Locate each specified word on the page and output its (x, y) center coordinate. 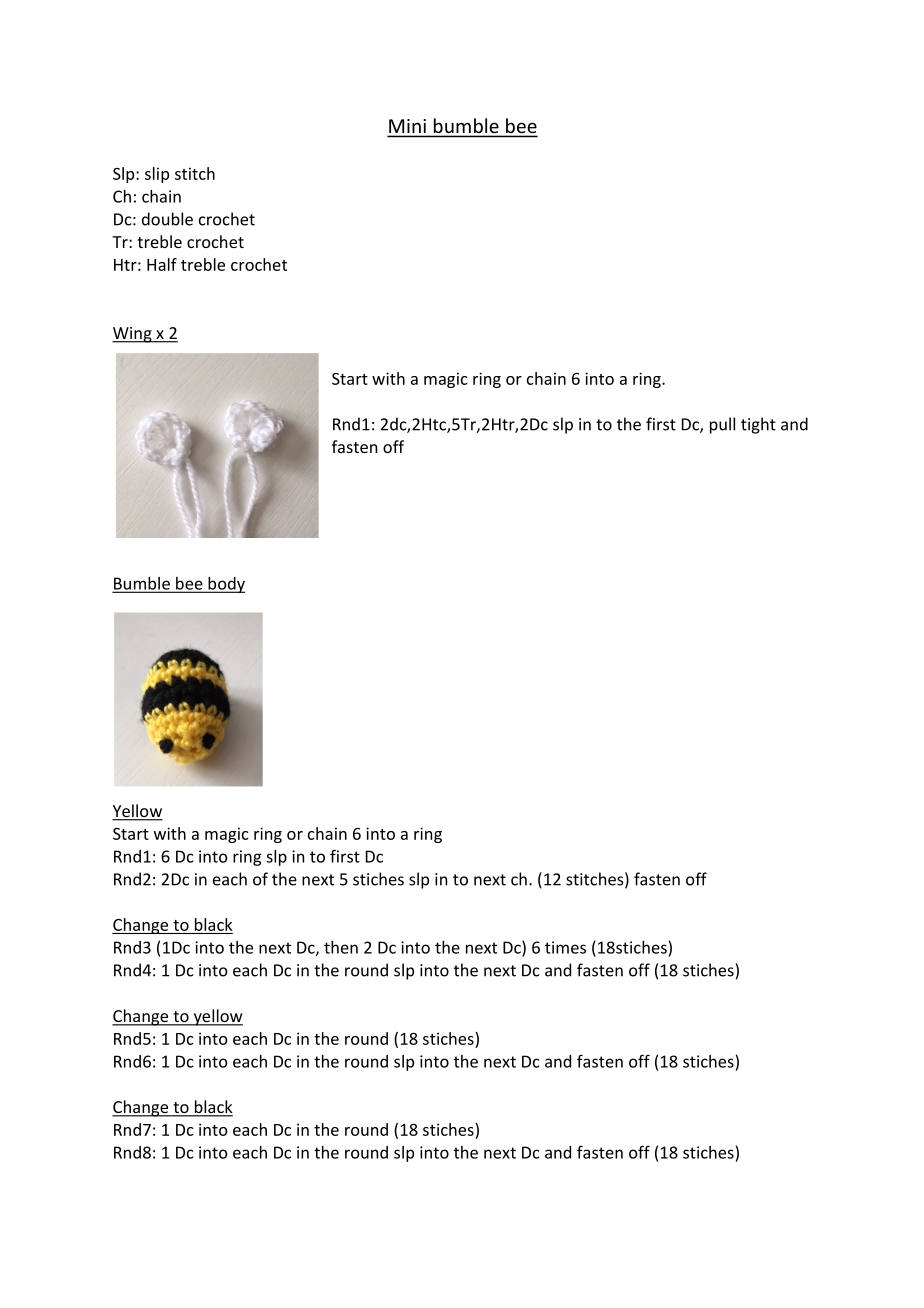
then (341, 947)
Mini (408, 127)
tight (758, 425)
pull (722, 425)
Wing (133, 335)
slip (157, 175)
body (225, 585)
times (565, 947)
